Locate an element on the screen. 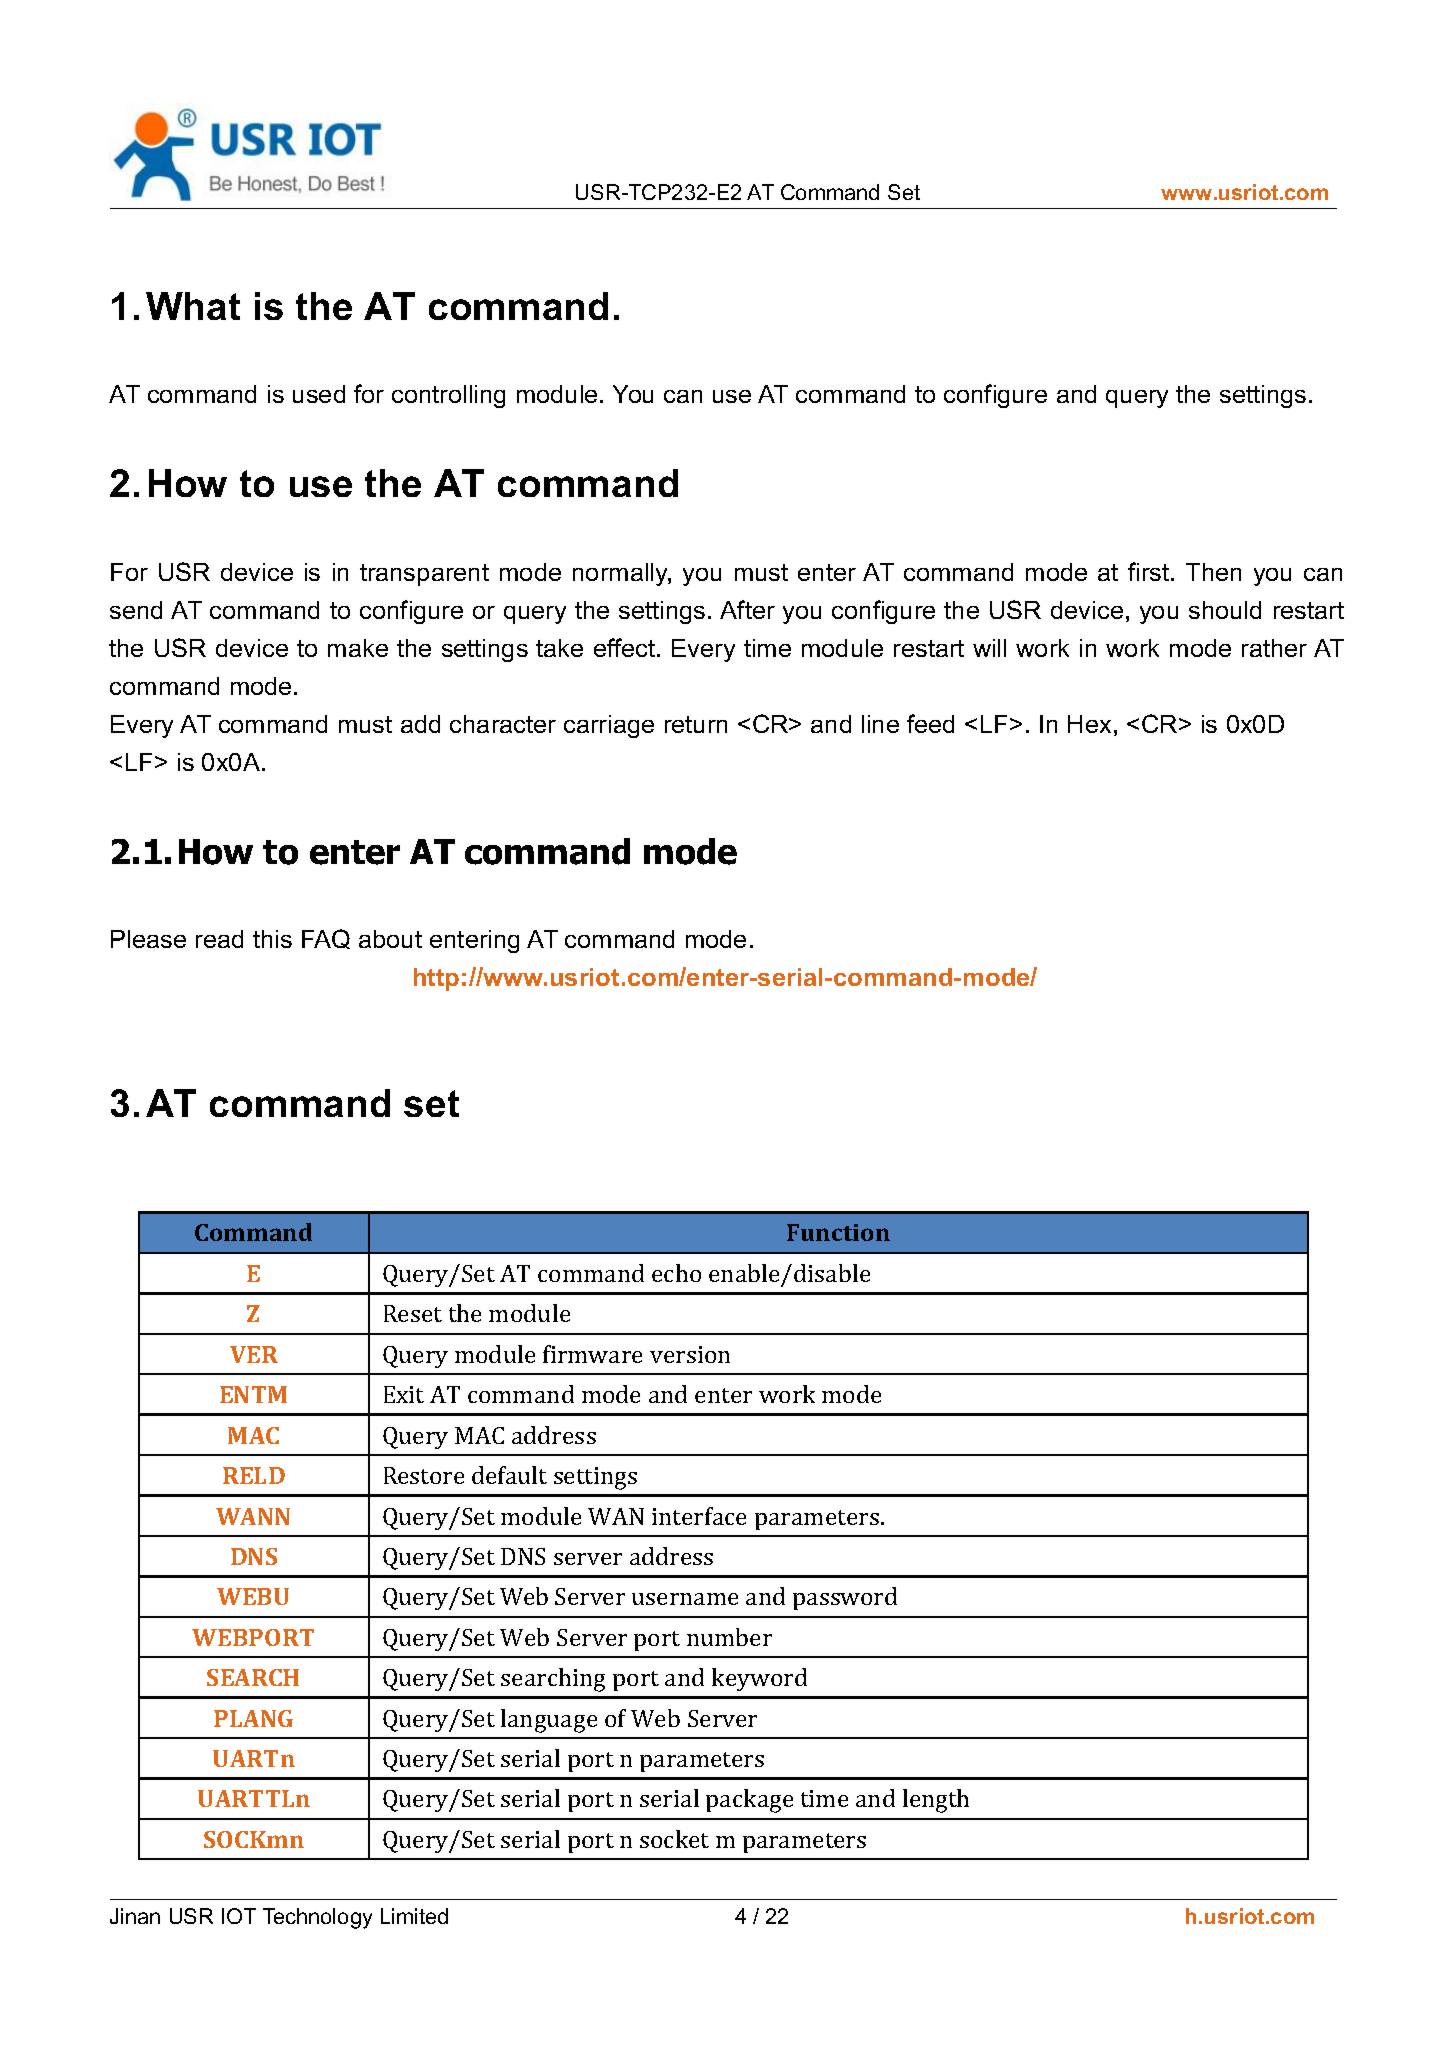 The image size is (1450, 2050). version is located at coordinates (690, 1354).
